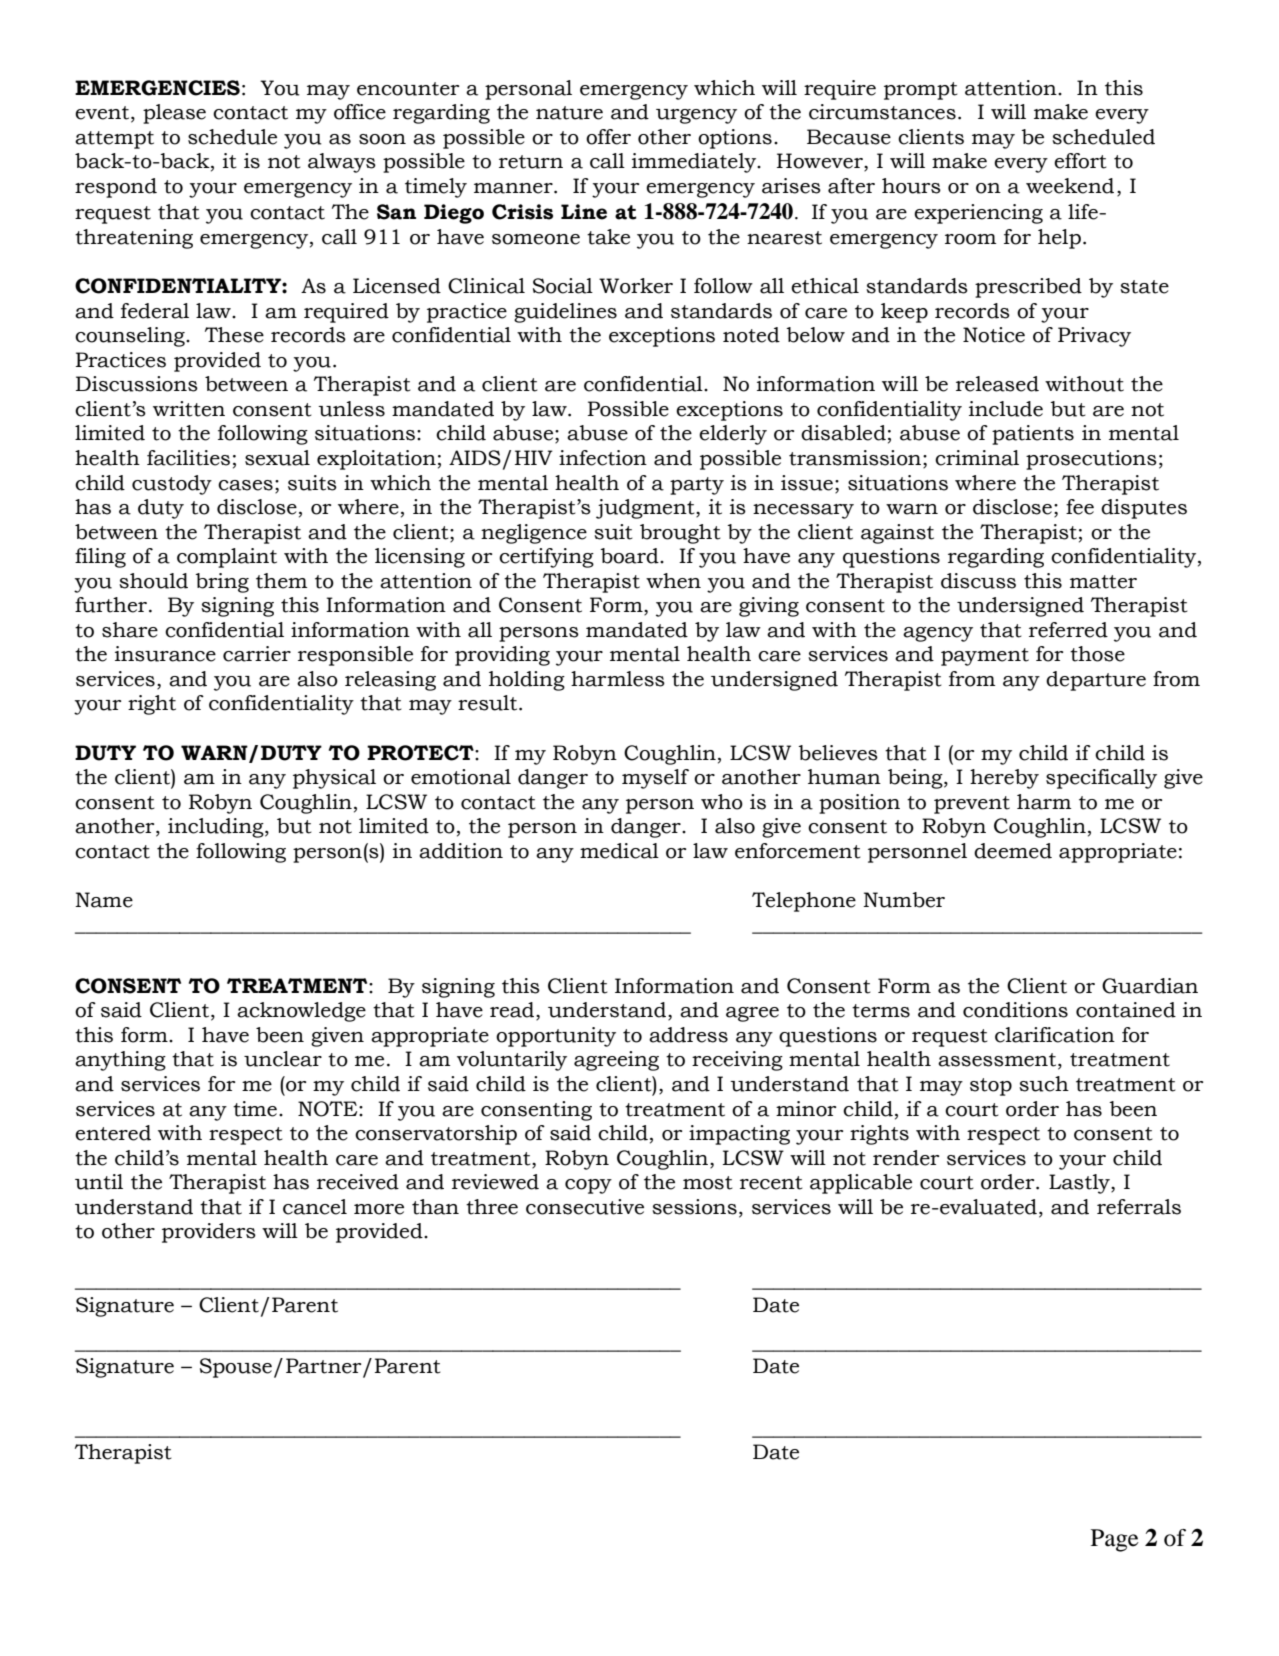  What do you see at coordinates (209, 1233) in the page?
I see `providers` at bounding box center [209, 1233].
